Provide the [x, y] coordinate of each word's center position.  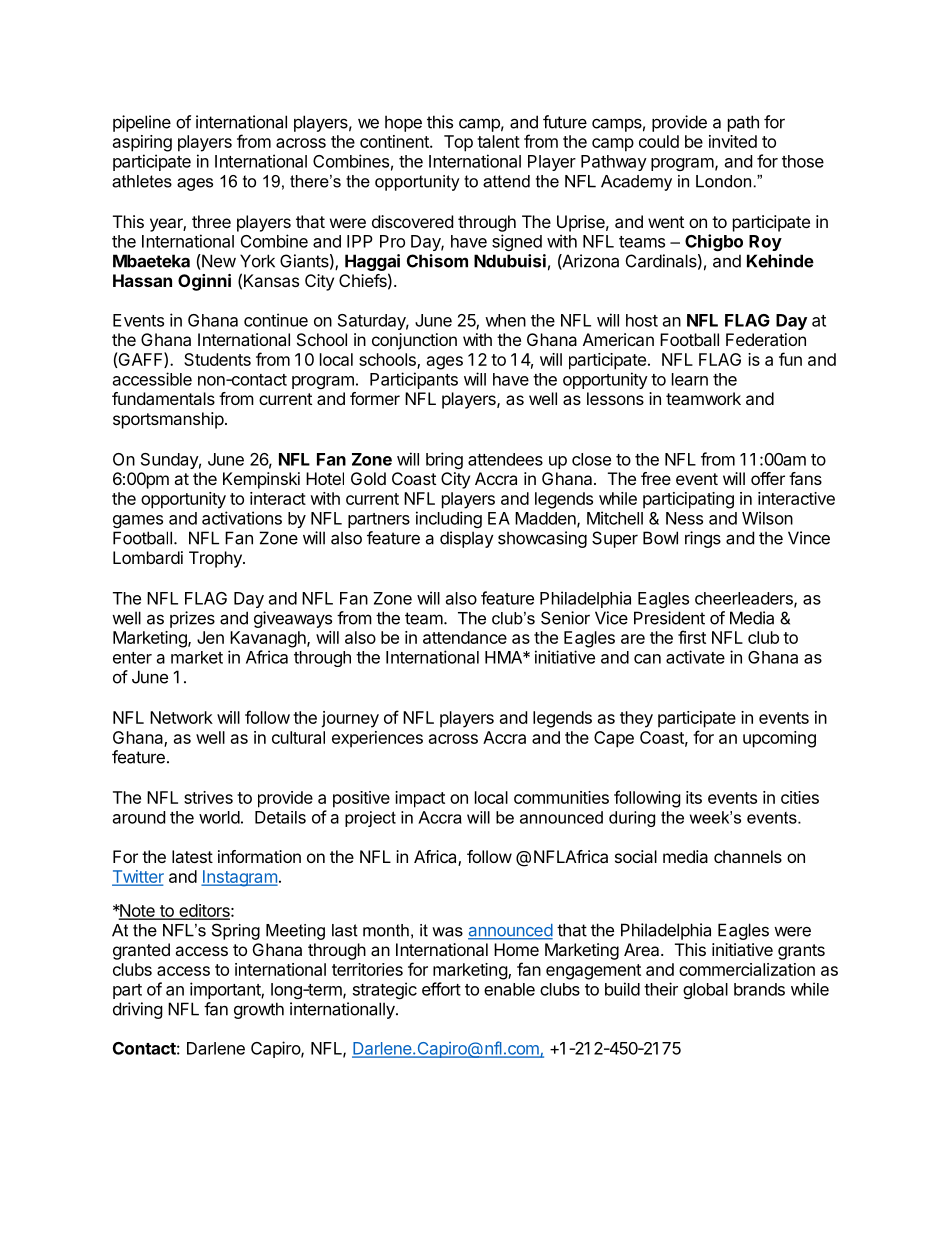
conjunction [414, 341]
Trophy [216, 559]
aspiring [142, 143]
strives [208, 797]
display [467, 539]
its [694, 797]
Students [217, 359]
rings [703, 539]
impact [420, 799]
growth [259, 1010]
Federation [766, 339]
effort [441, 989]
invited [733, 141]
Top [458, 143]
